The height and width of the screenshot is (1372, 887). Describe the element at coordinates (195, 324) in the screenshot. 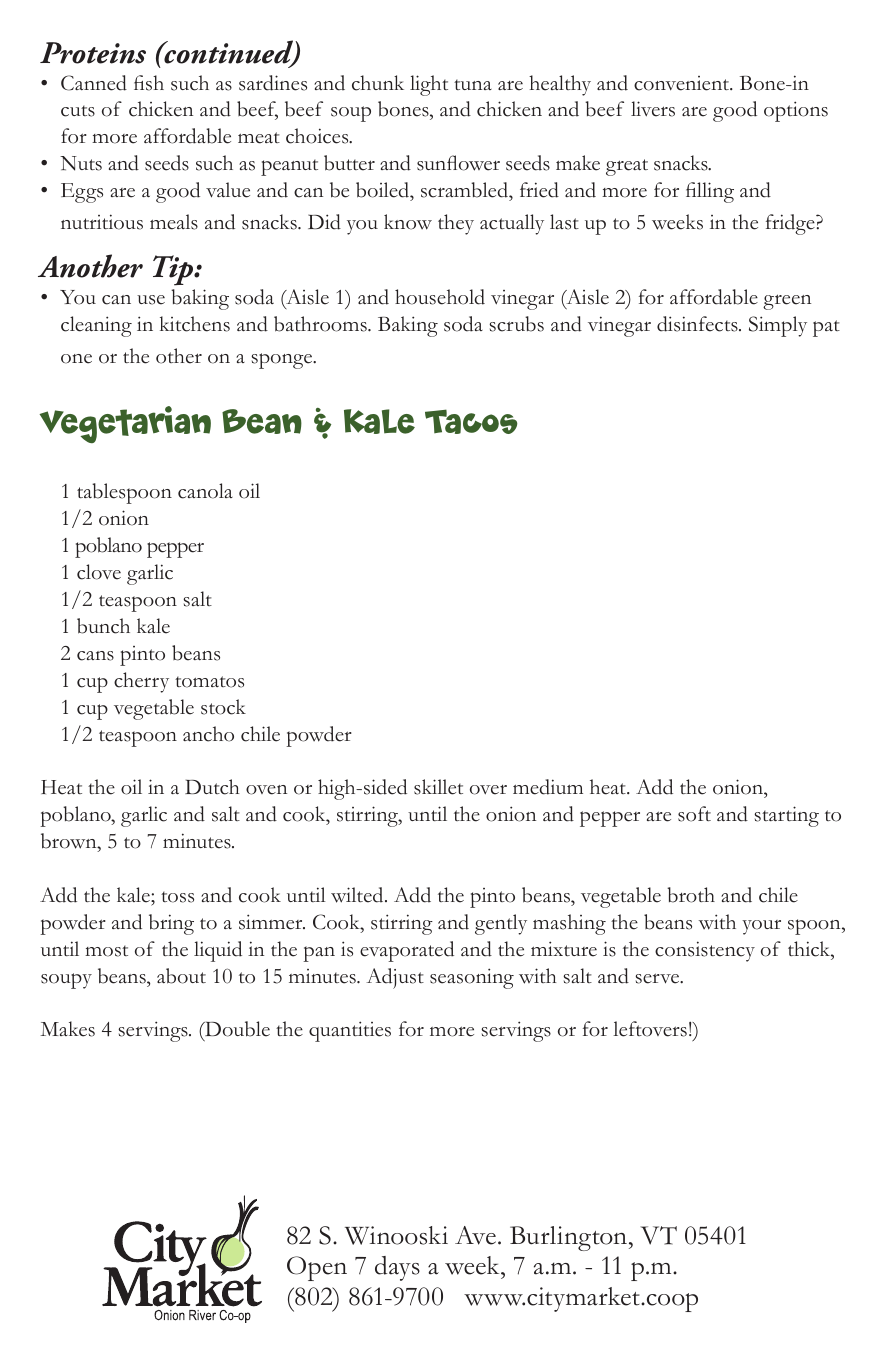

I see `kitchens` at that location.
